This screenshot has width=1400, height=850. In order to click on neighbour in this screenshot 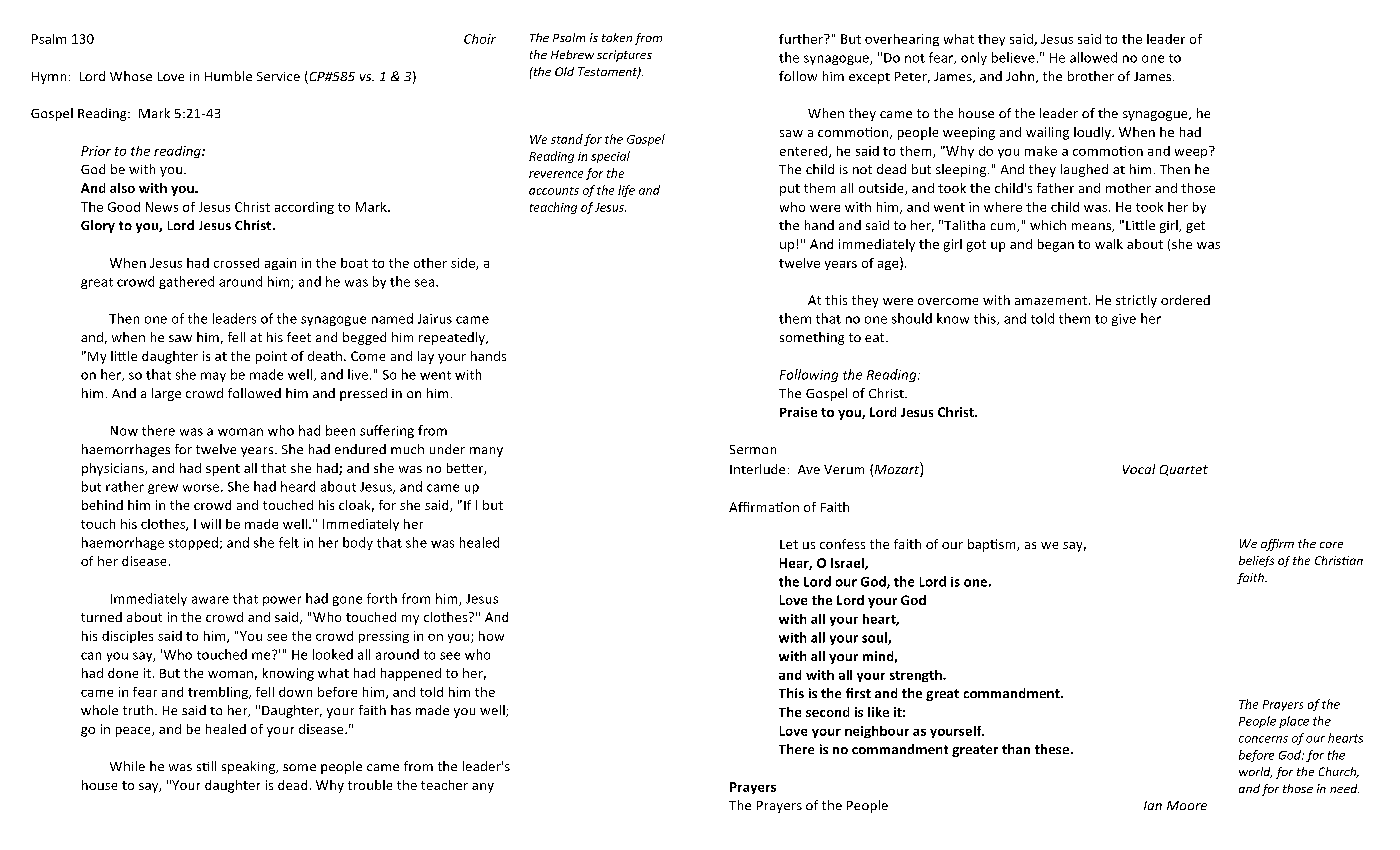, I will do `click(877, 732)`.
